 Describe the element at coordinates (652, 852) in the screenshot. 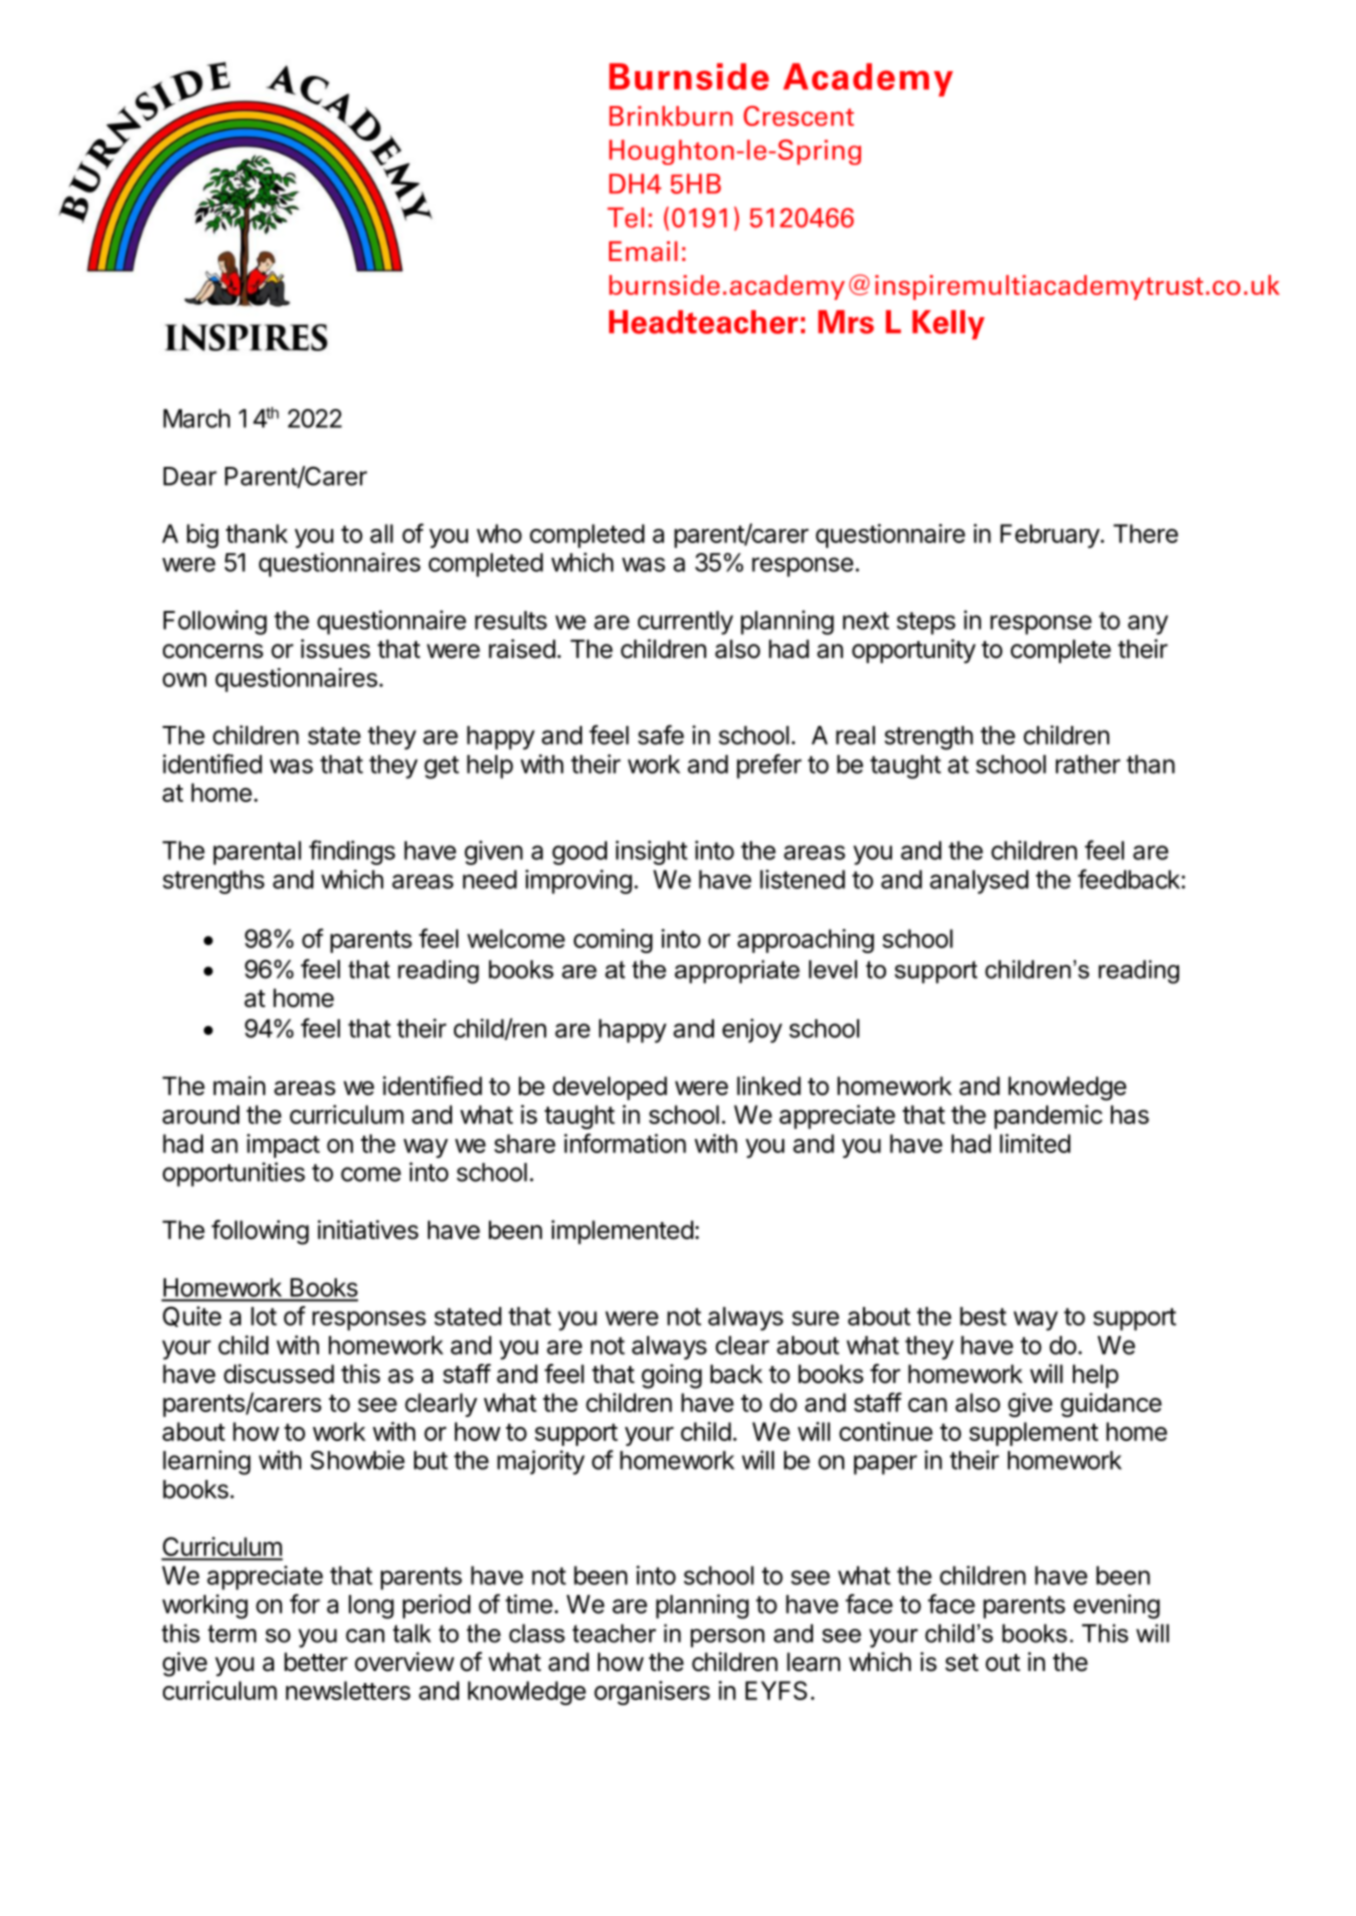

I see `insight` at that location.
